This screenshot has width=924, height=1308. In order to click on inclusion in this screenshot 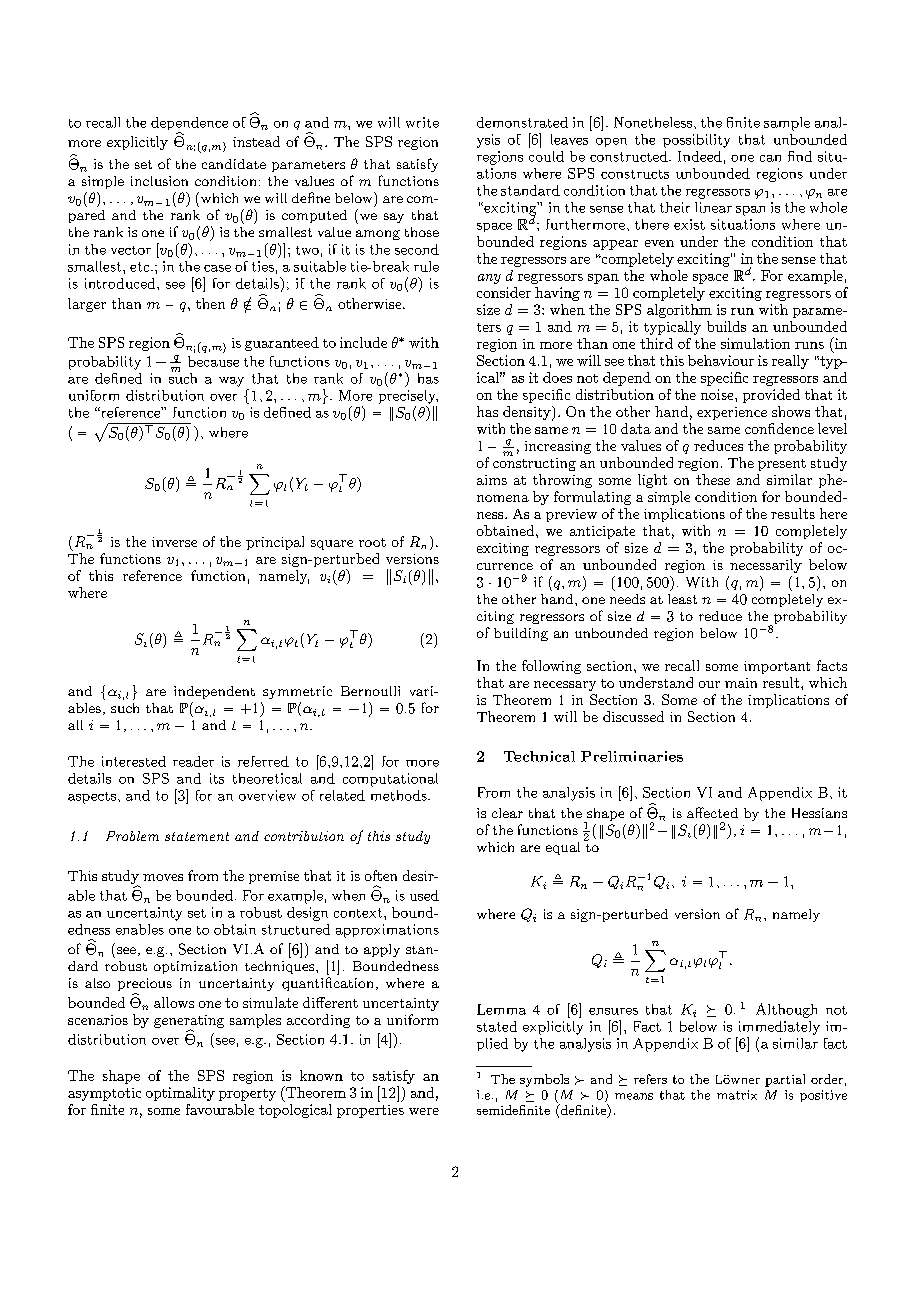, I will do `click(159, 181)`.
